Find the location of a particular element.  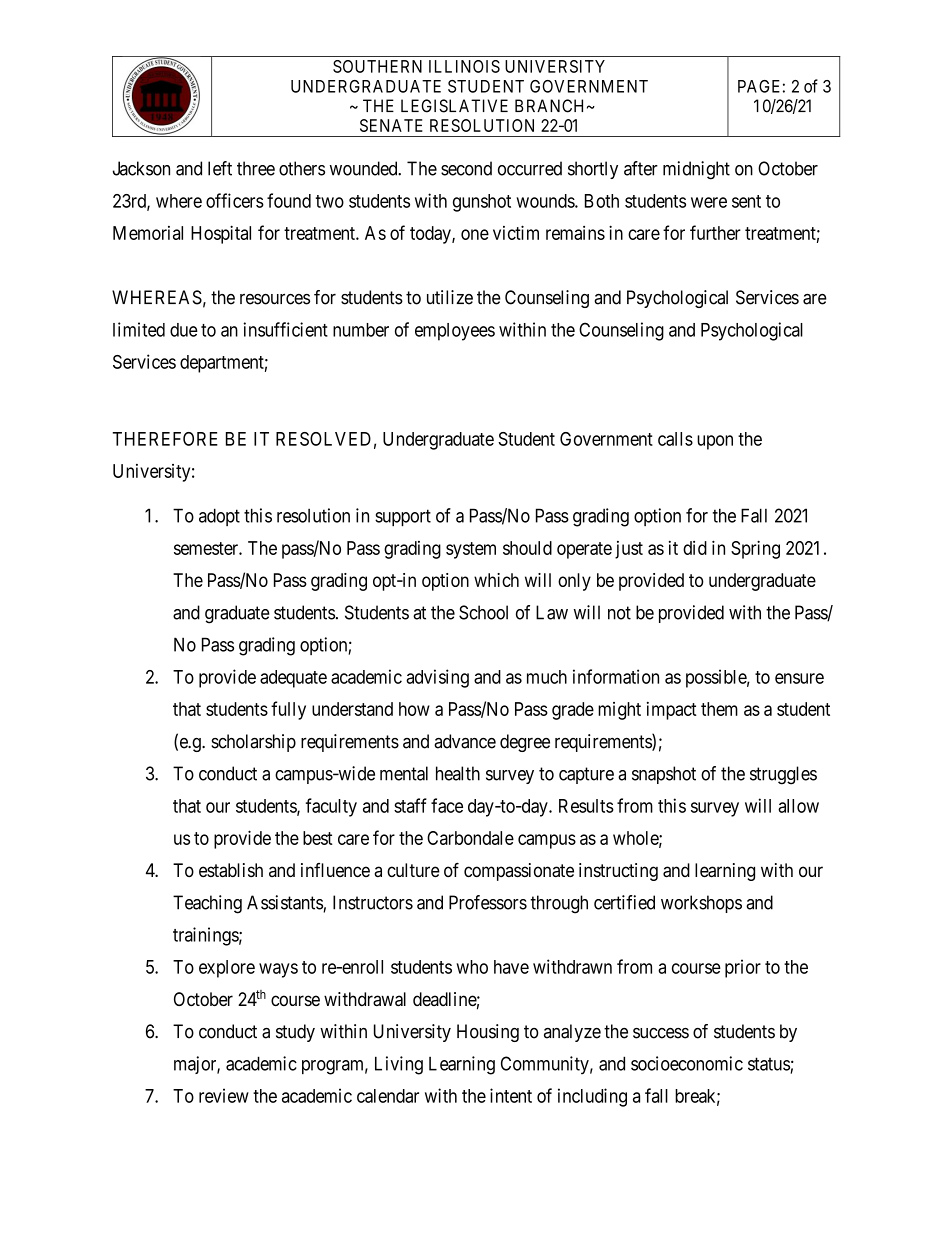

THEREFORE is located at coordinates (165, 439).
